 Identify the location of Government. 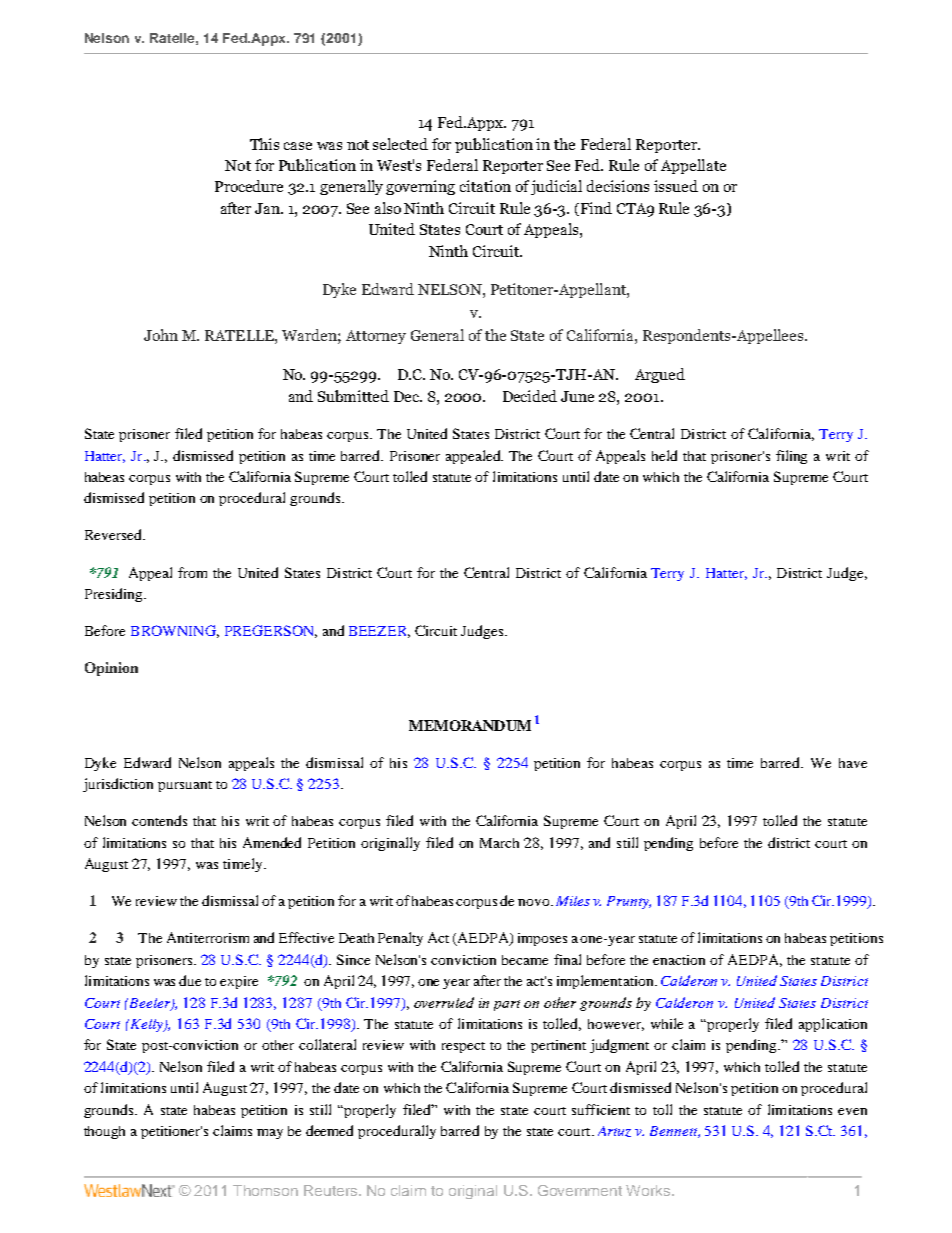
(580, 1190).
